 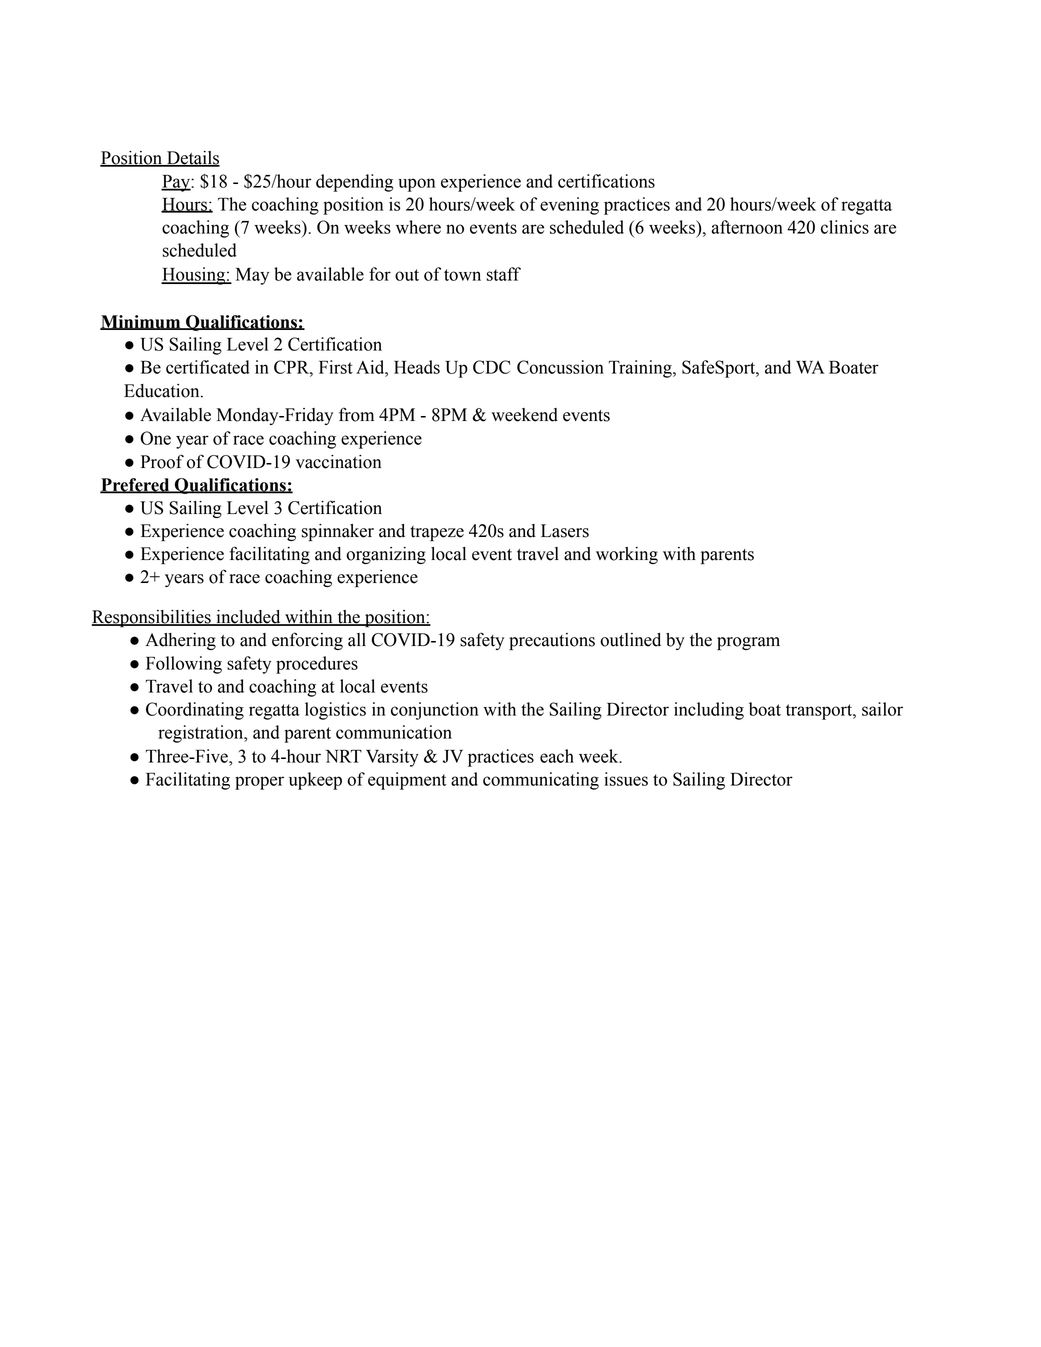 I want to click on each, so click(x=557, y=756).
